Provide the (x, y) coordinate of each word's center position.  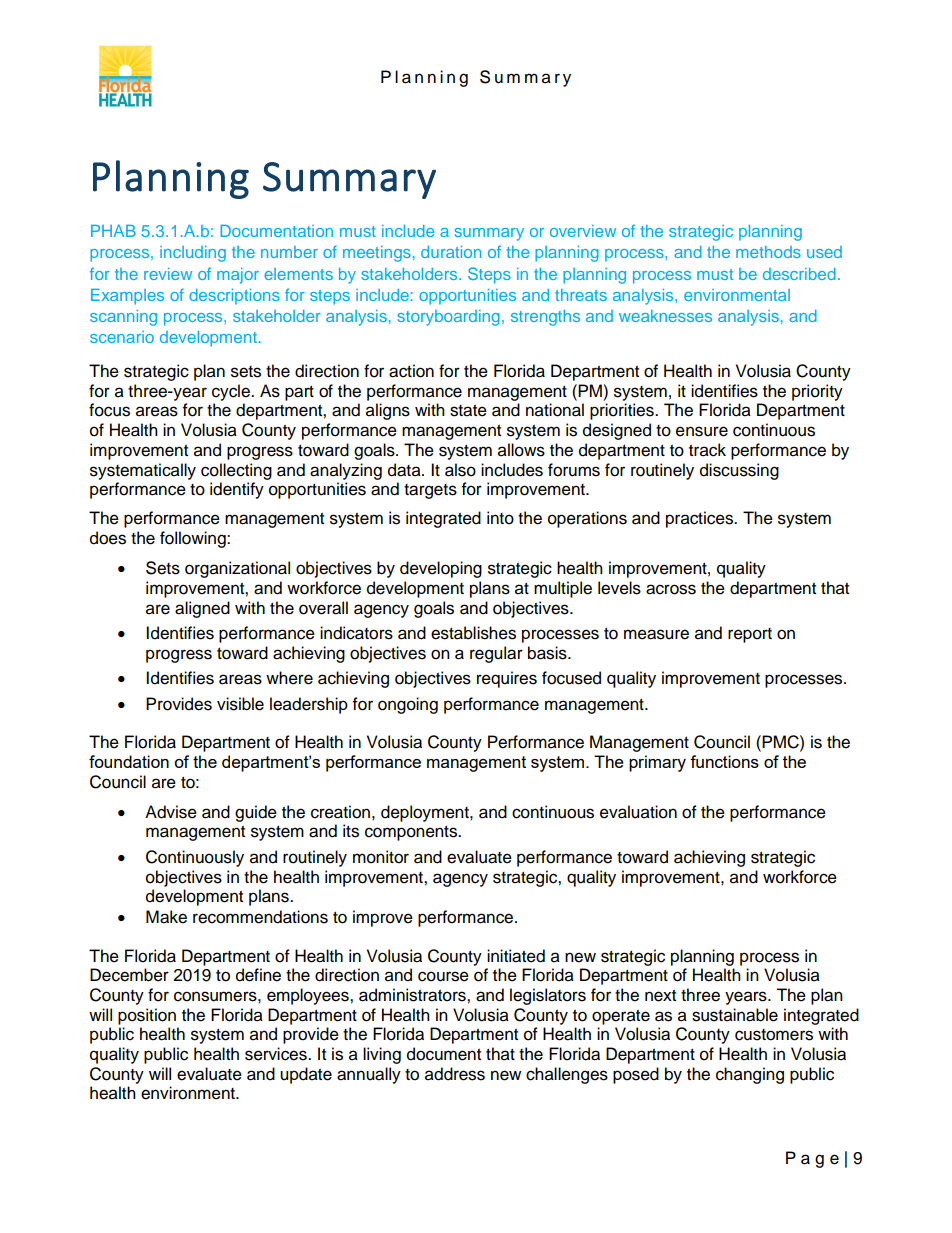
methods (768, 252)
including (193, 254)
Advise (171, 812)
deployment (426, 813)
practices (700, 519)
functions (724, 761)
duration (451, 252)
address (455, 1074)
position (147, 1016)
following (194, 539)
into (500, 518)
